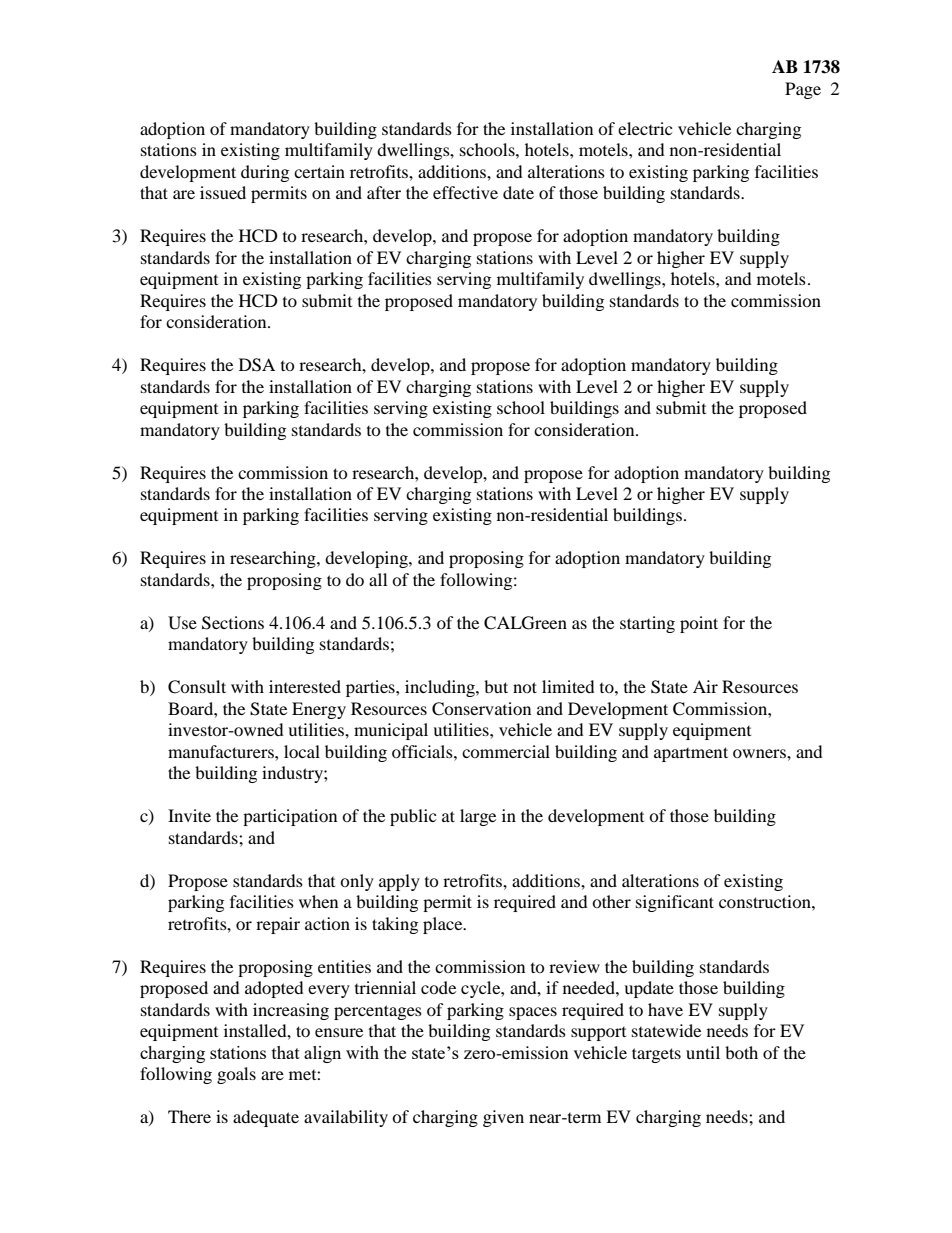 The width and height of the screenshot is (952, 1233). I want to click on during, so click(265, 173).
